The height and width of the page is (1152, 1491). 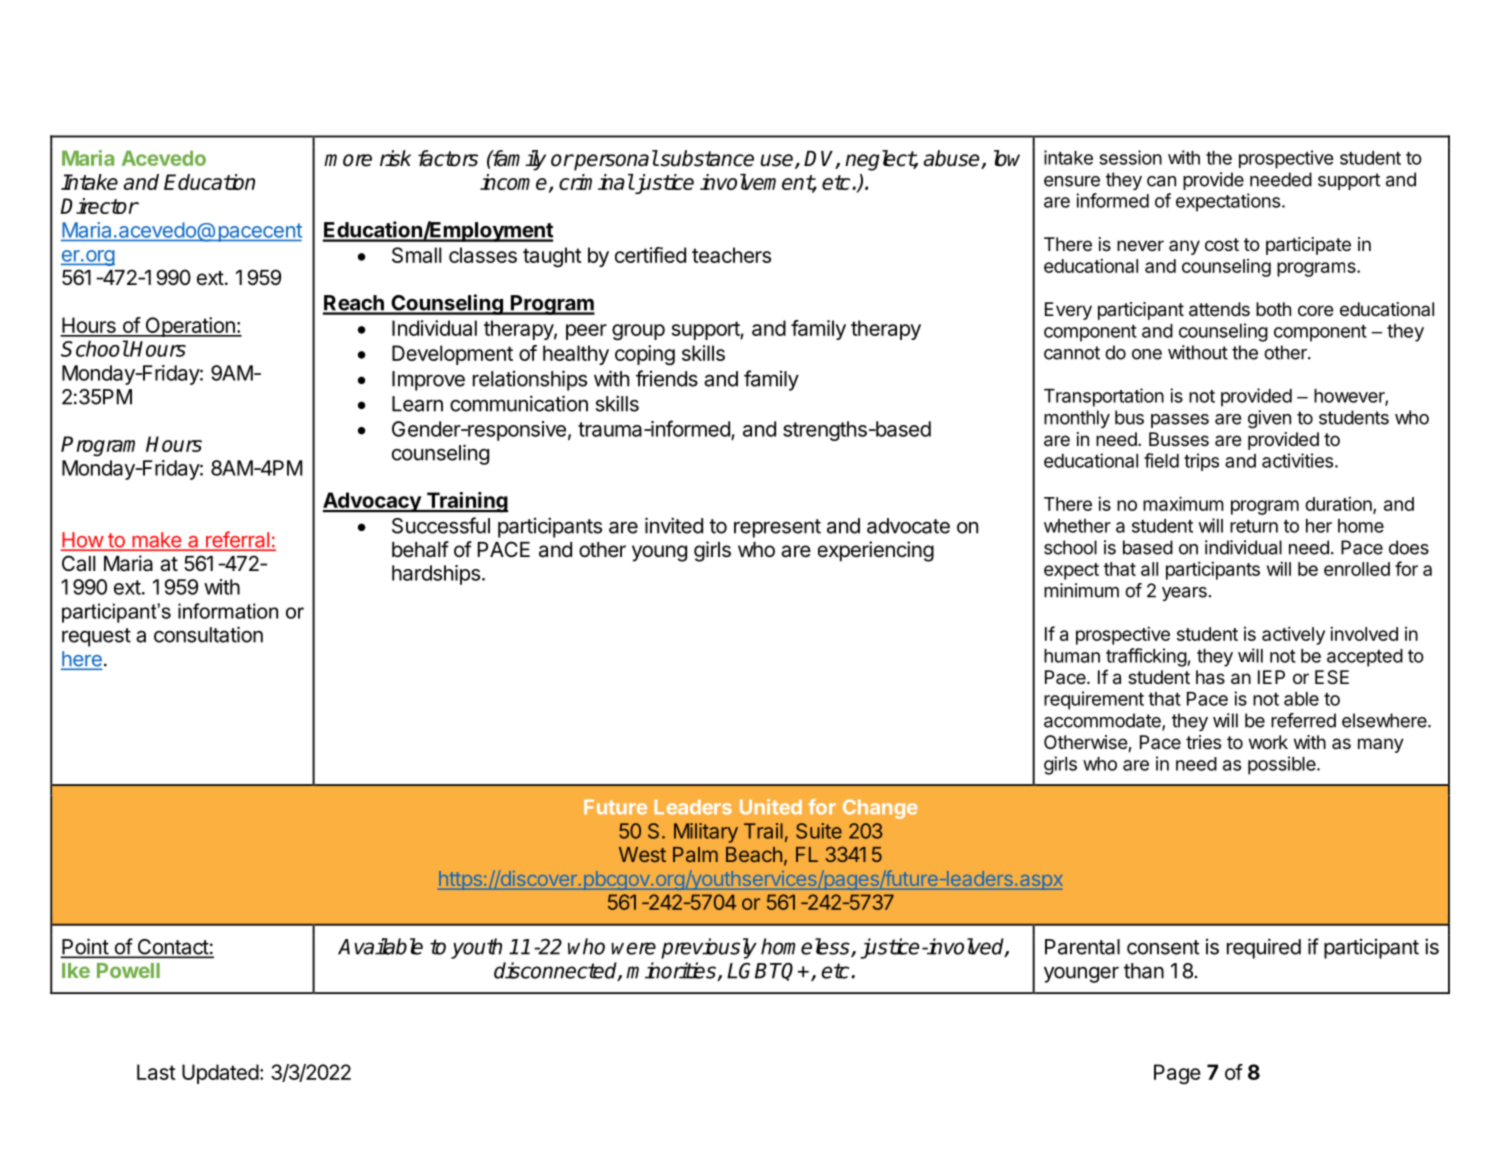 What do you see at coordinates (172, 948) in the page?
I see `Contact` at bounding box center [172, 948].
